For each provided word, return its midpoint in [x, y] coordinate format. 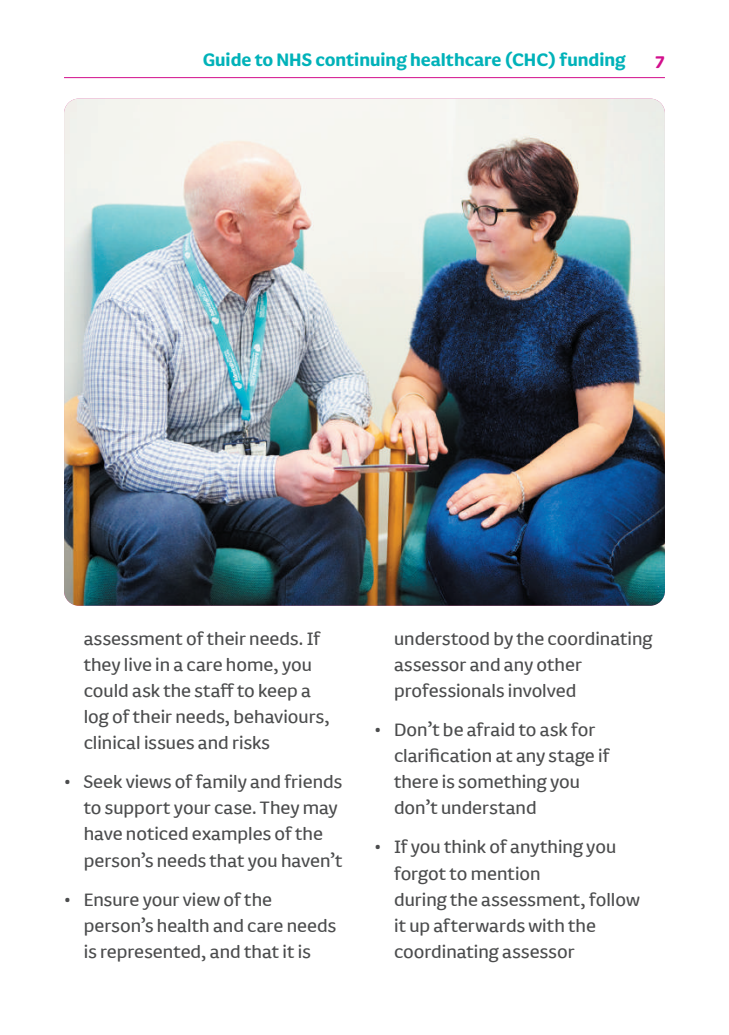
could [106, 691]
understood [442, 639]
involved [542, 690]
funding [592, 61]
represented [152, 953]
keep [278, 692]
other [559, 665]
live [138, 664]
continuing [361, 61]
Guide [227, 59]
